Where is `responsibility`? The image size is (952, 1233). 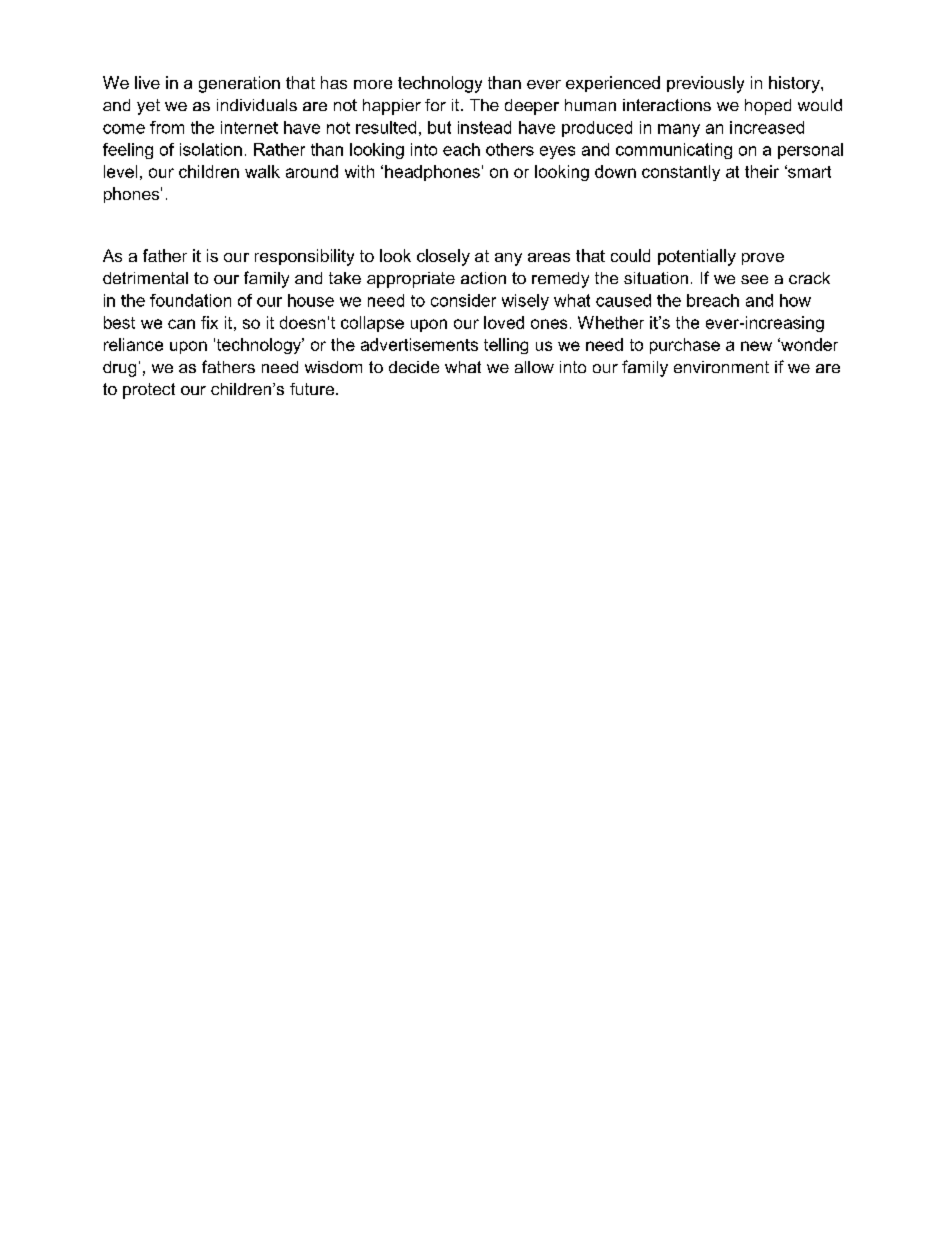
responsibility is located at coordinates (304, 257).
